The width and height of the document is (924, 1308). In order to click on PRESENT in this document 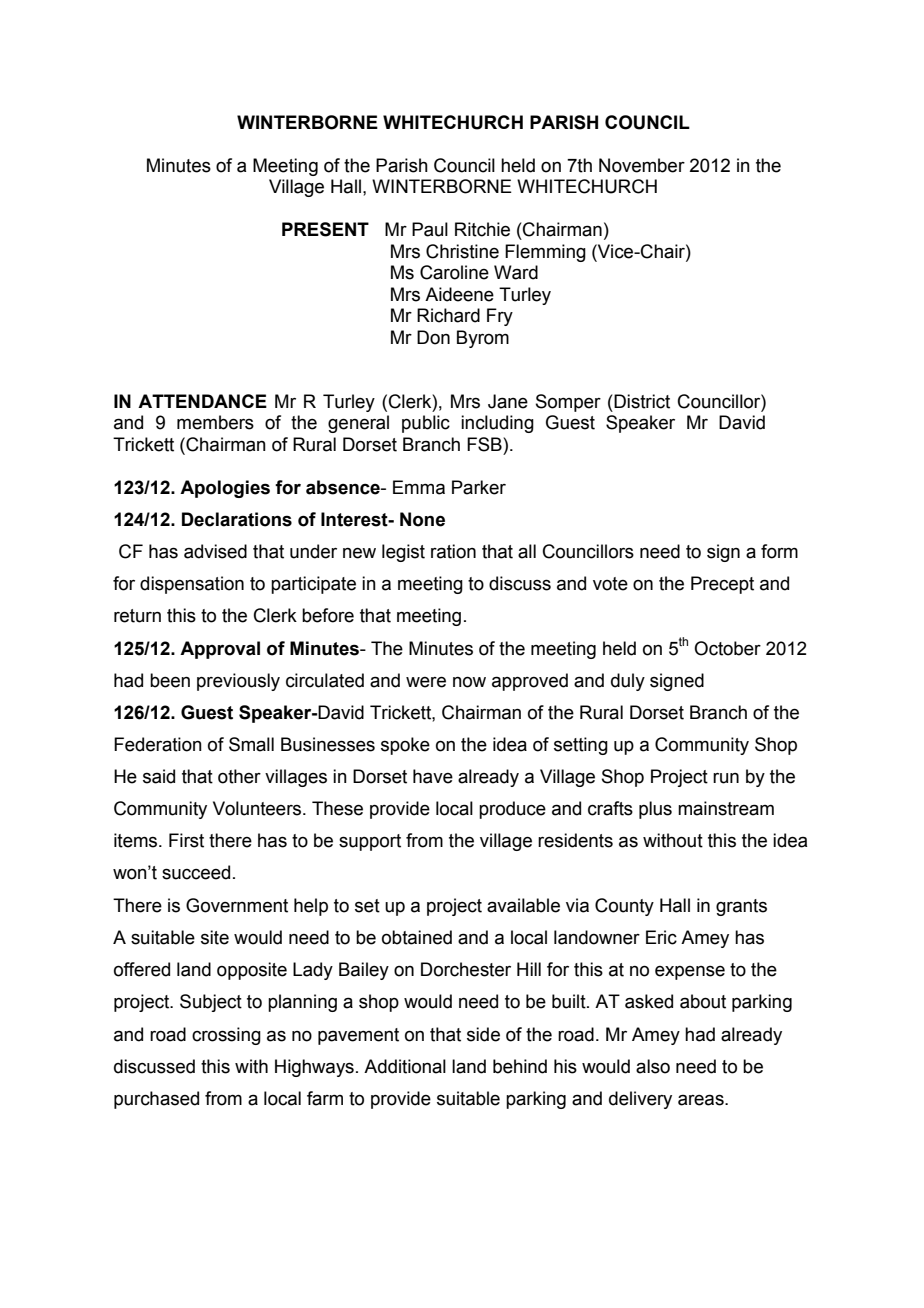, I will do `click(325, 229)`.
